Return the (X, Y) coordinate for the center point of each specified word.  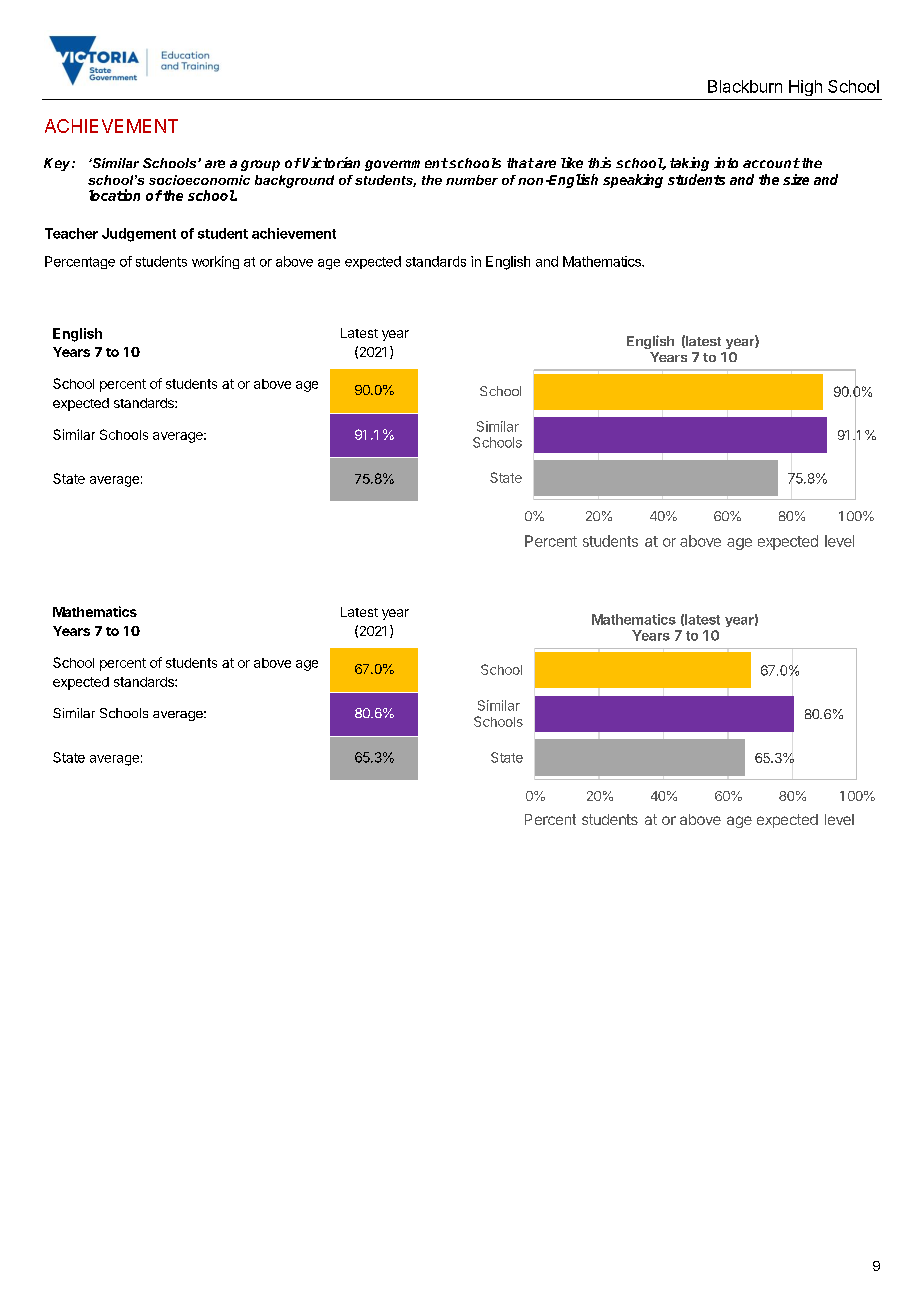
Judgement (139, 235)
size (796, 179)
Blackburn (745, 86)
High (805, 88)
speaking (633, 181)
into (726, 162)
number (472, 180)
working (215, 262)
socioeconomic (199, 180)
